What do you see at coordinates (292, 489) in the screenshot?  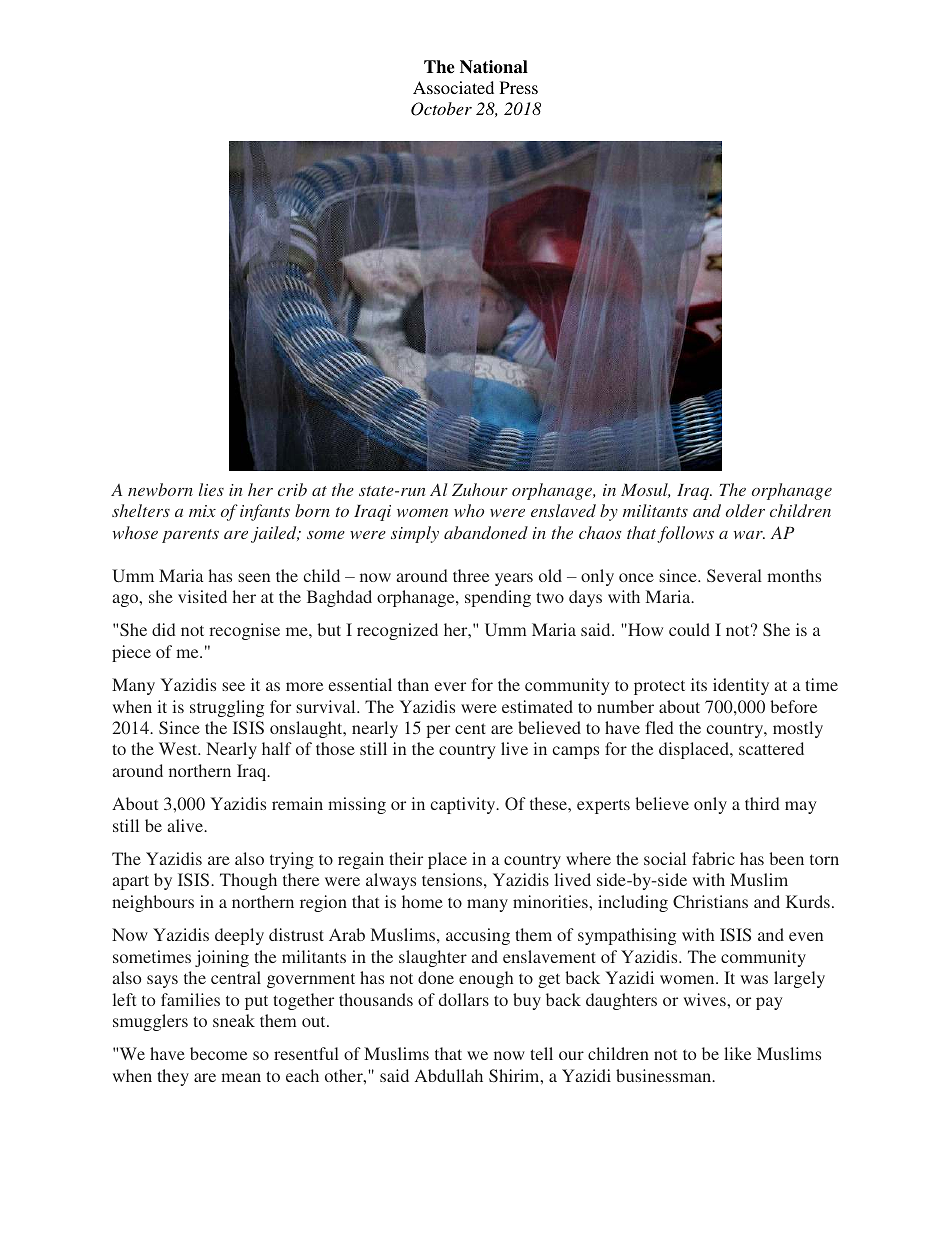 I see `crib` at bounding box center [292, 489].
